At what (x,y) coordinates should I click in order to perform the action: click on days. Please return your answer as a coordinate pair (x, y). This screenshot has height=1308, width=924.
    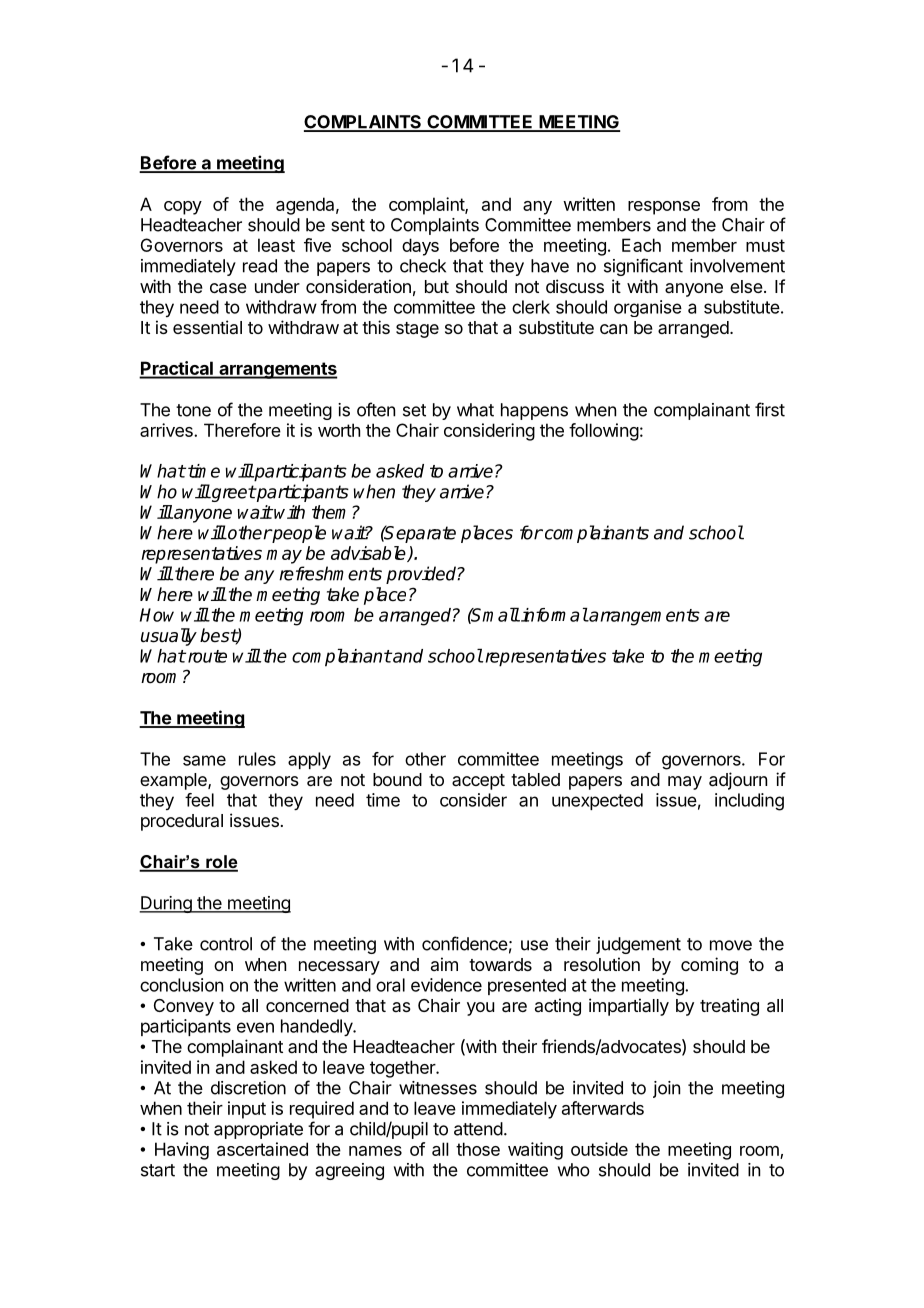
    Looking at the image, I should click on (420, 247).
